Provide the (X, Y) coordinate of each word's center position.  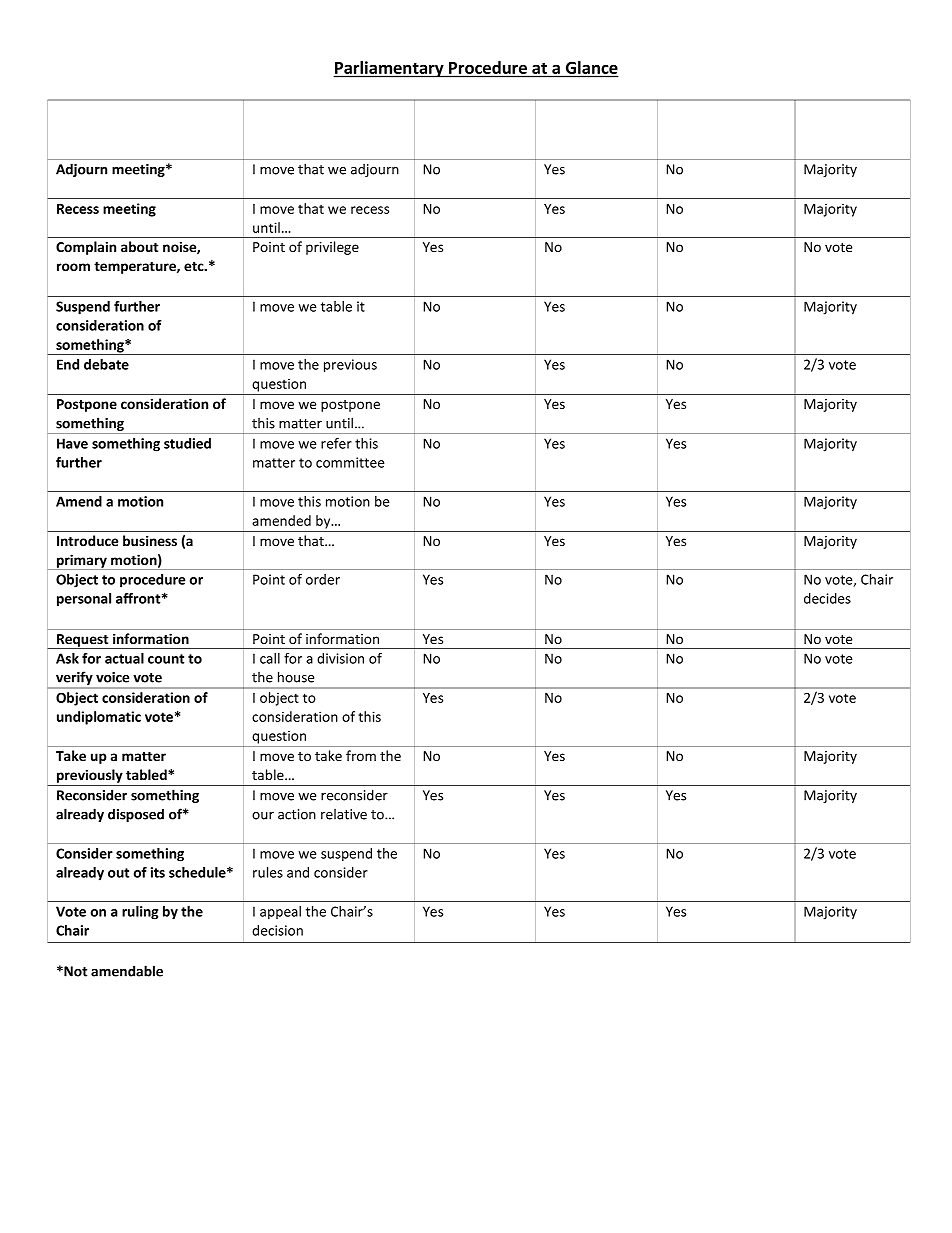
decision (277, 930)
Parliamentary (389, 69)
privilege (332, 248)
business (150, 540)
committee (350, 462)
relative (344, 814)
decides (827, 598)
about (139, 246)
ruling (140, 913)
